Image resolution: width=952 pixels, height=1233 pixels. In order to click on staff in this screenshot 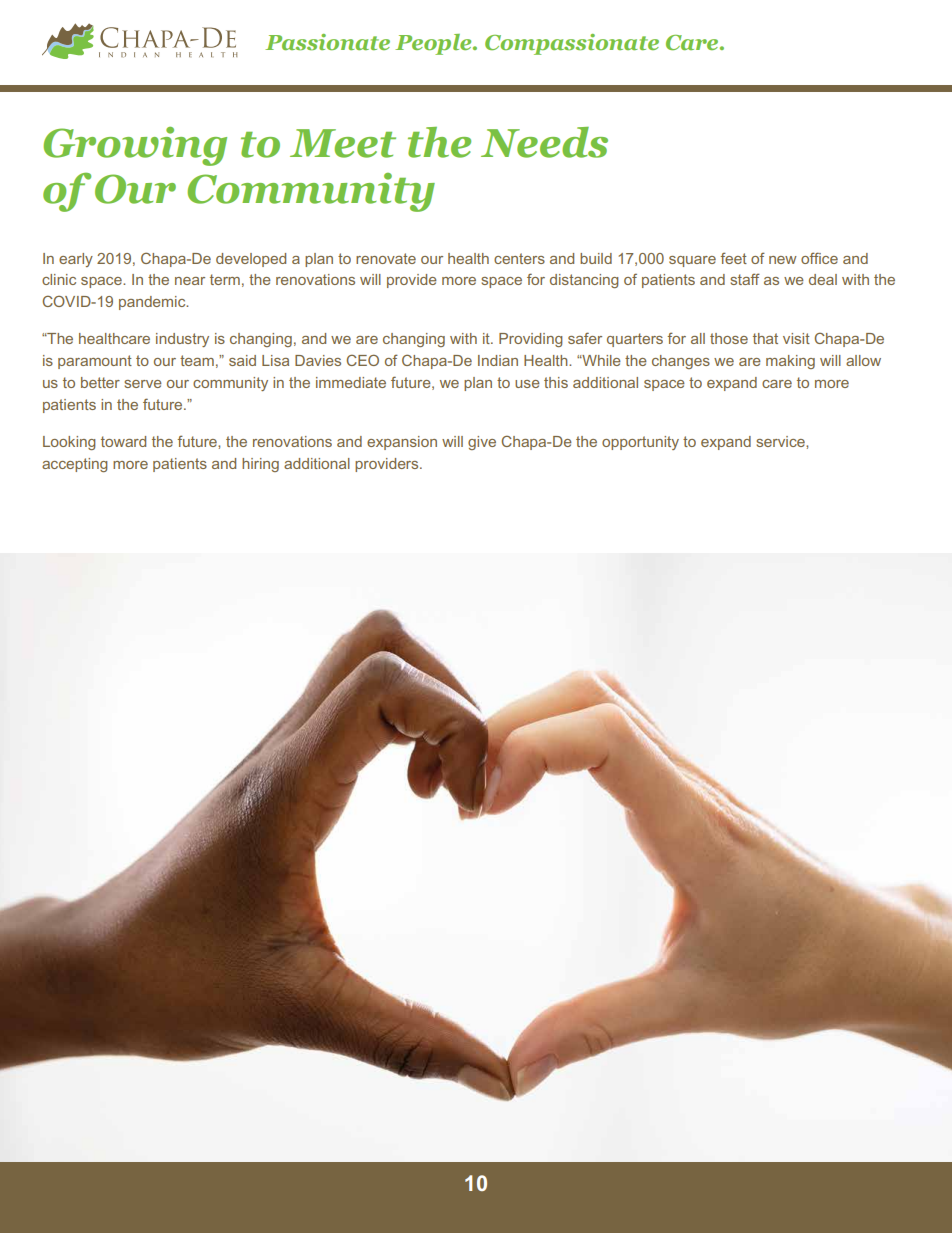, I will do `click(745, 279)`.
